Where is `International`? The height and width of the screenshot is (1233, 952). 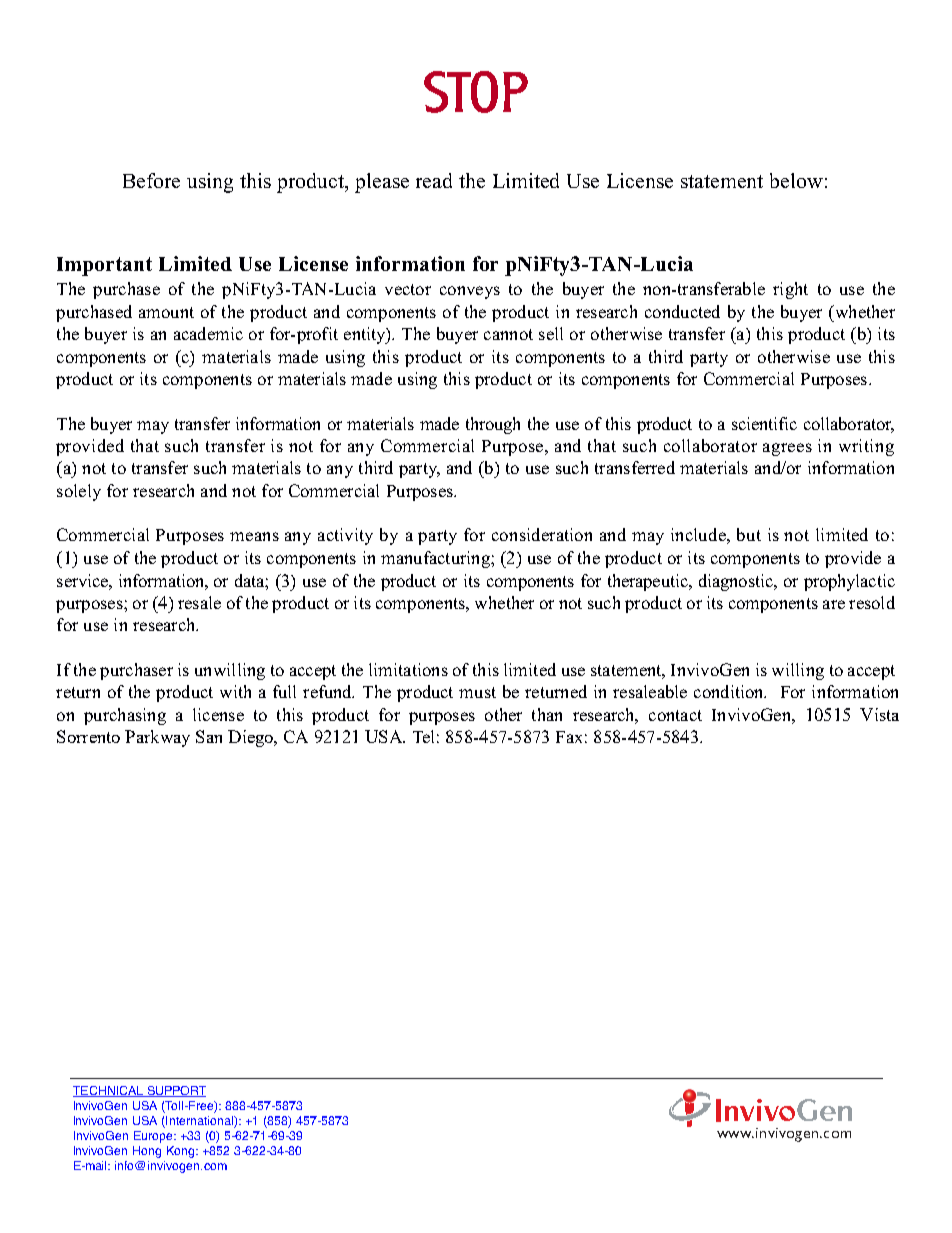 International is located at coordinates (199, 1122).
